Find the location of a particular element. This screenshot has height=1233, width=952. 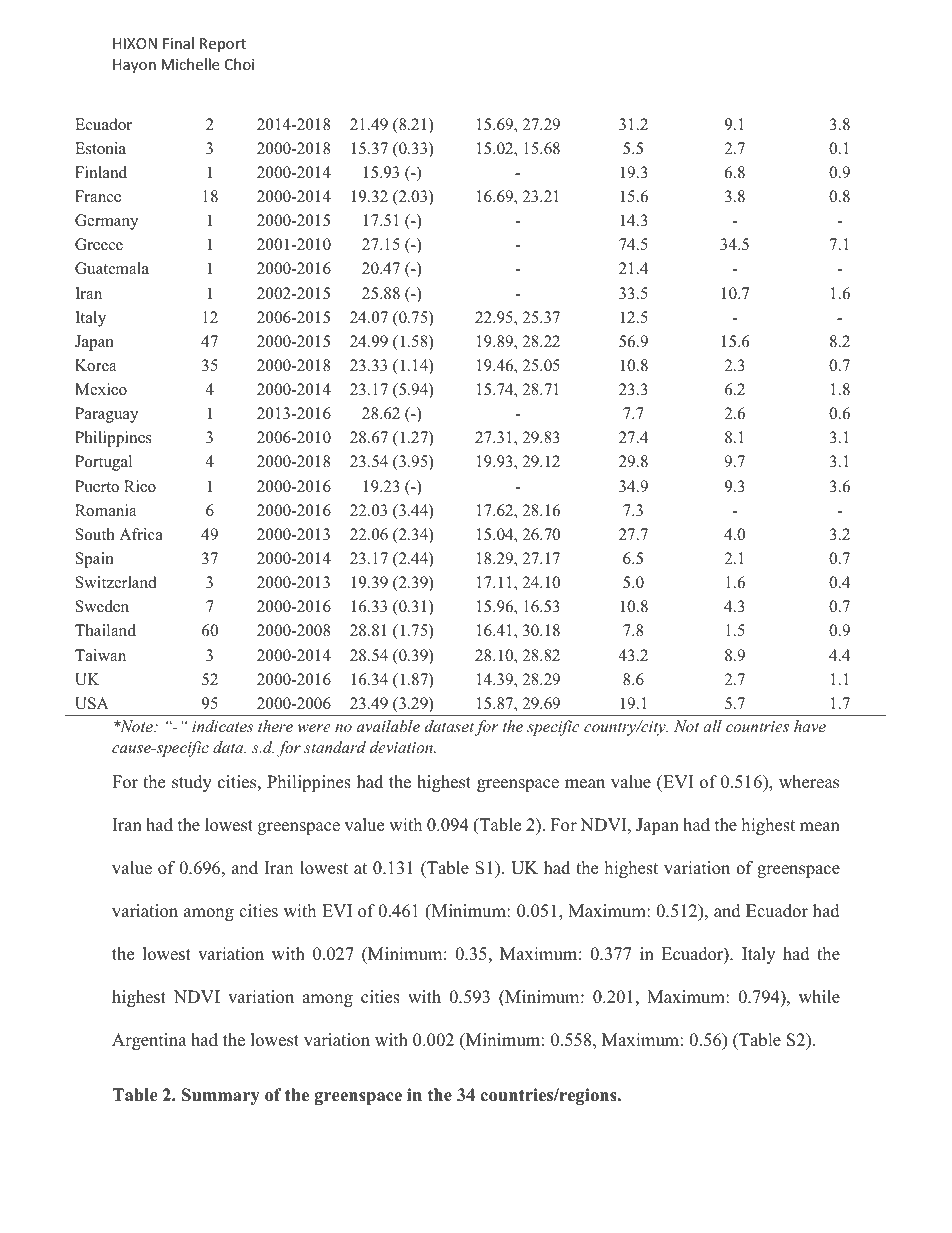

Summary is located at coordinates (221, 1096).
